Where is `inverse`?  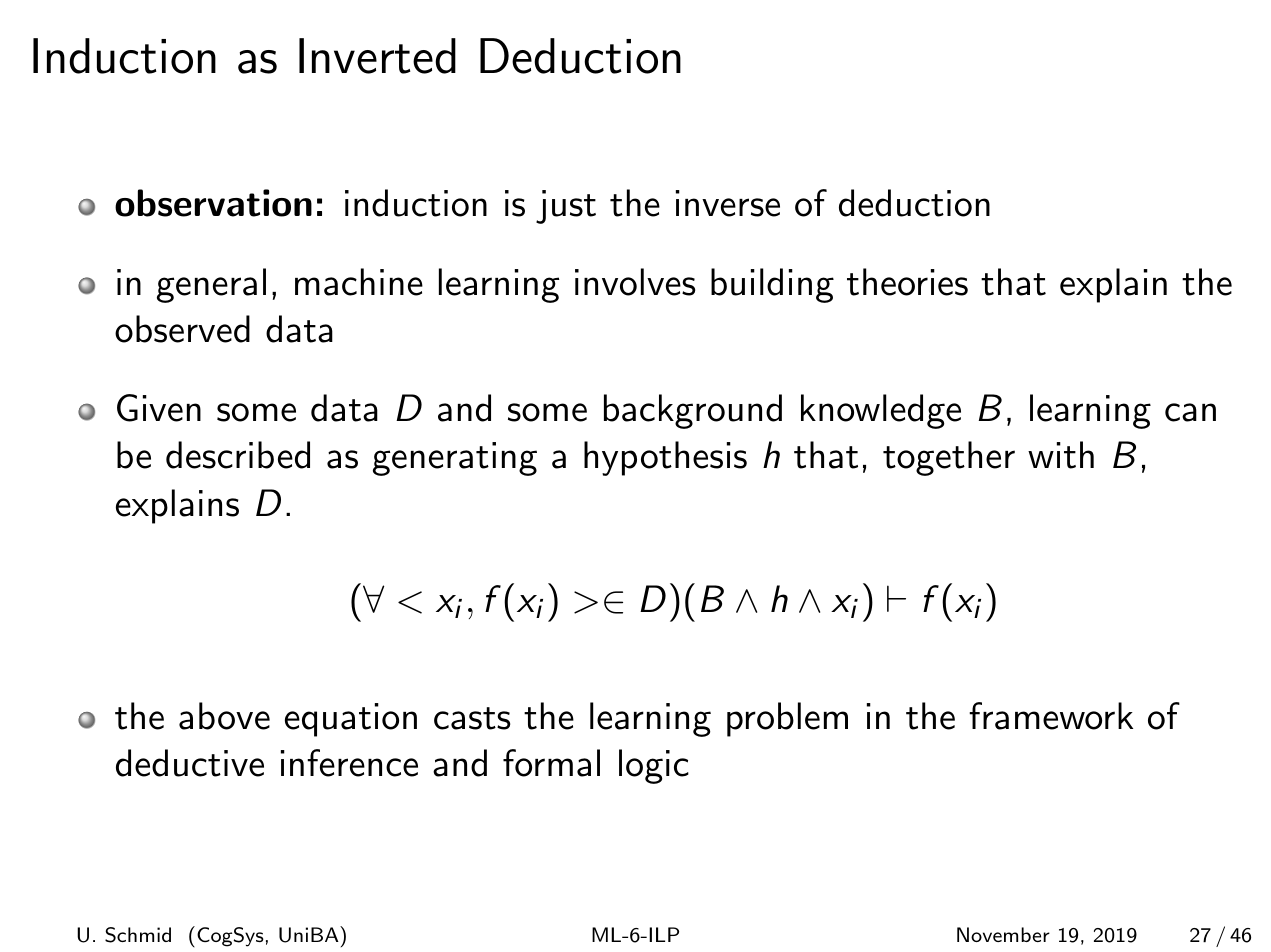 inverse is located at coordinates (728, 203).
